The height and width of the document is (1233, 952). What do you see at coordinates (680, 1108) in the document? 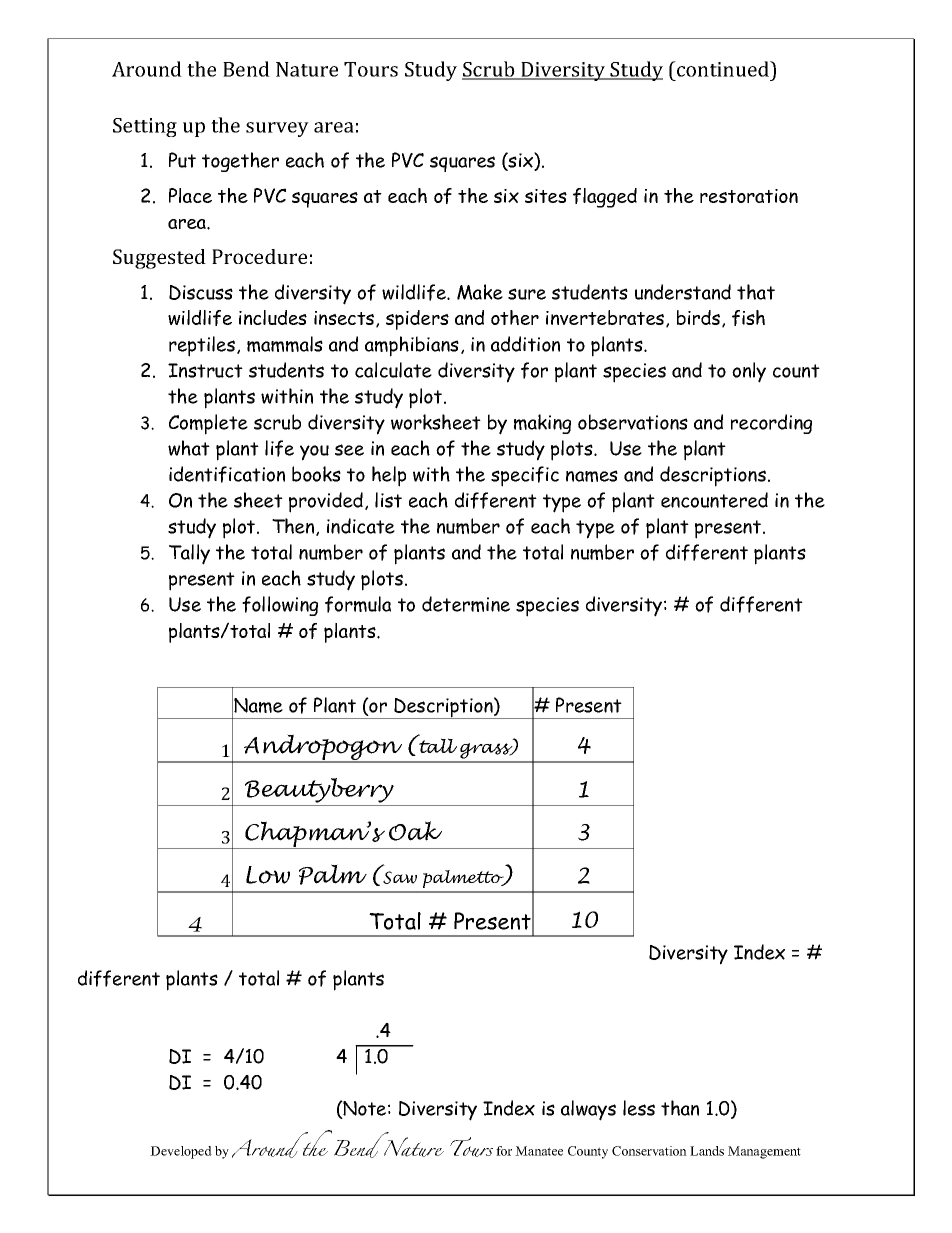
I see `than` at bounding box center [680, 1108].
